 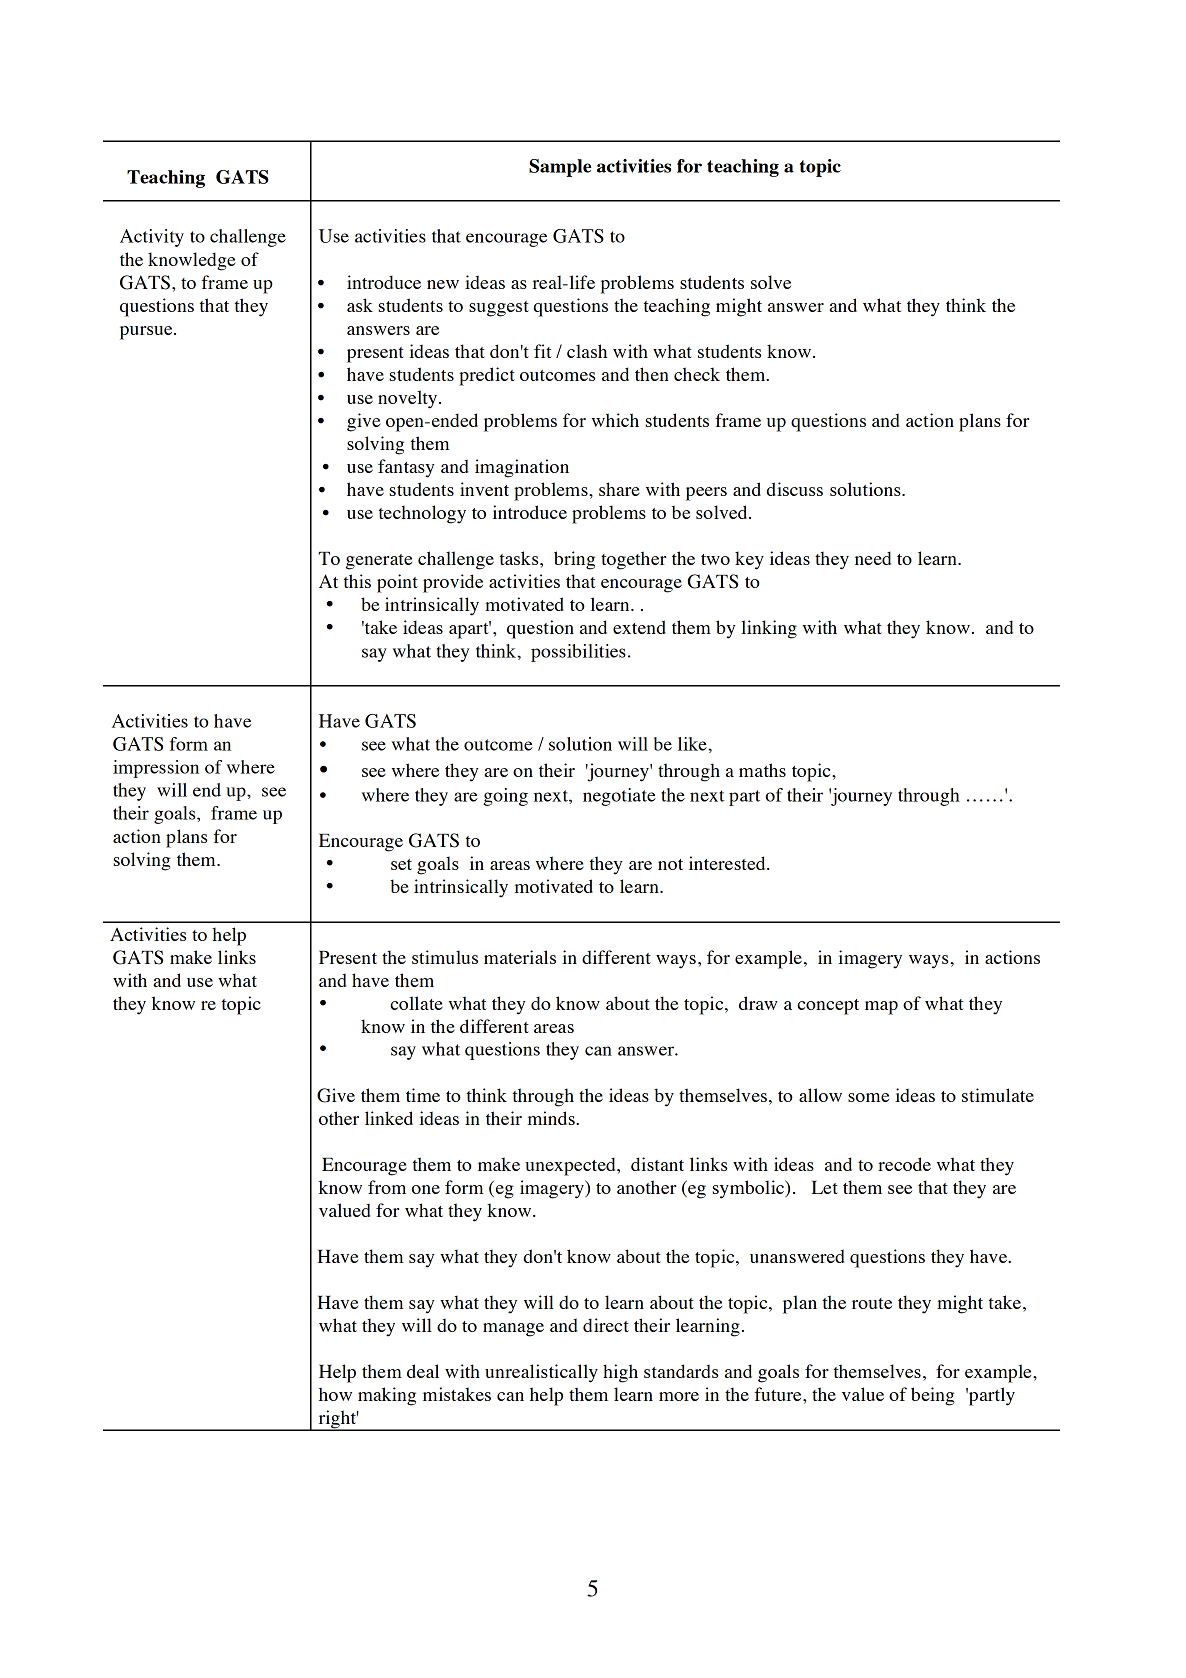 I want to click on maths, so click(x=762, y=770).
